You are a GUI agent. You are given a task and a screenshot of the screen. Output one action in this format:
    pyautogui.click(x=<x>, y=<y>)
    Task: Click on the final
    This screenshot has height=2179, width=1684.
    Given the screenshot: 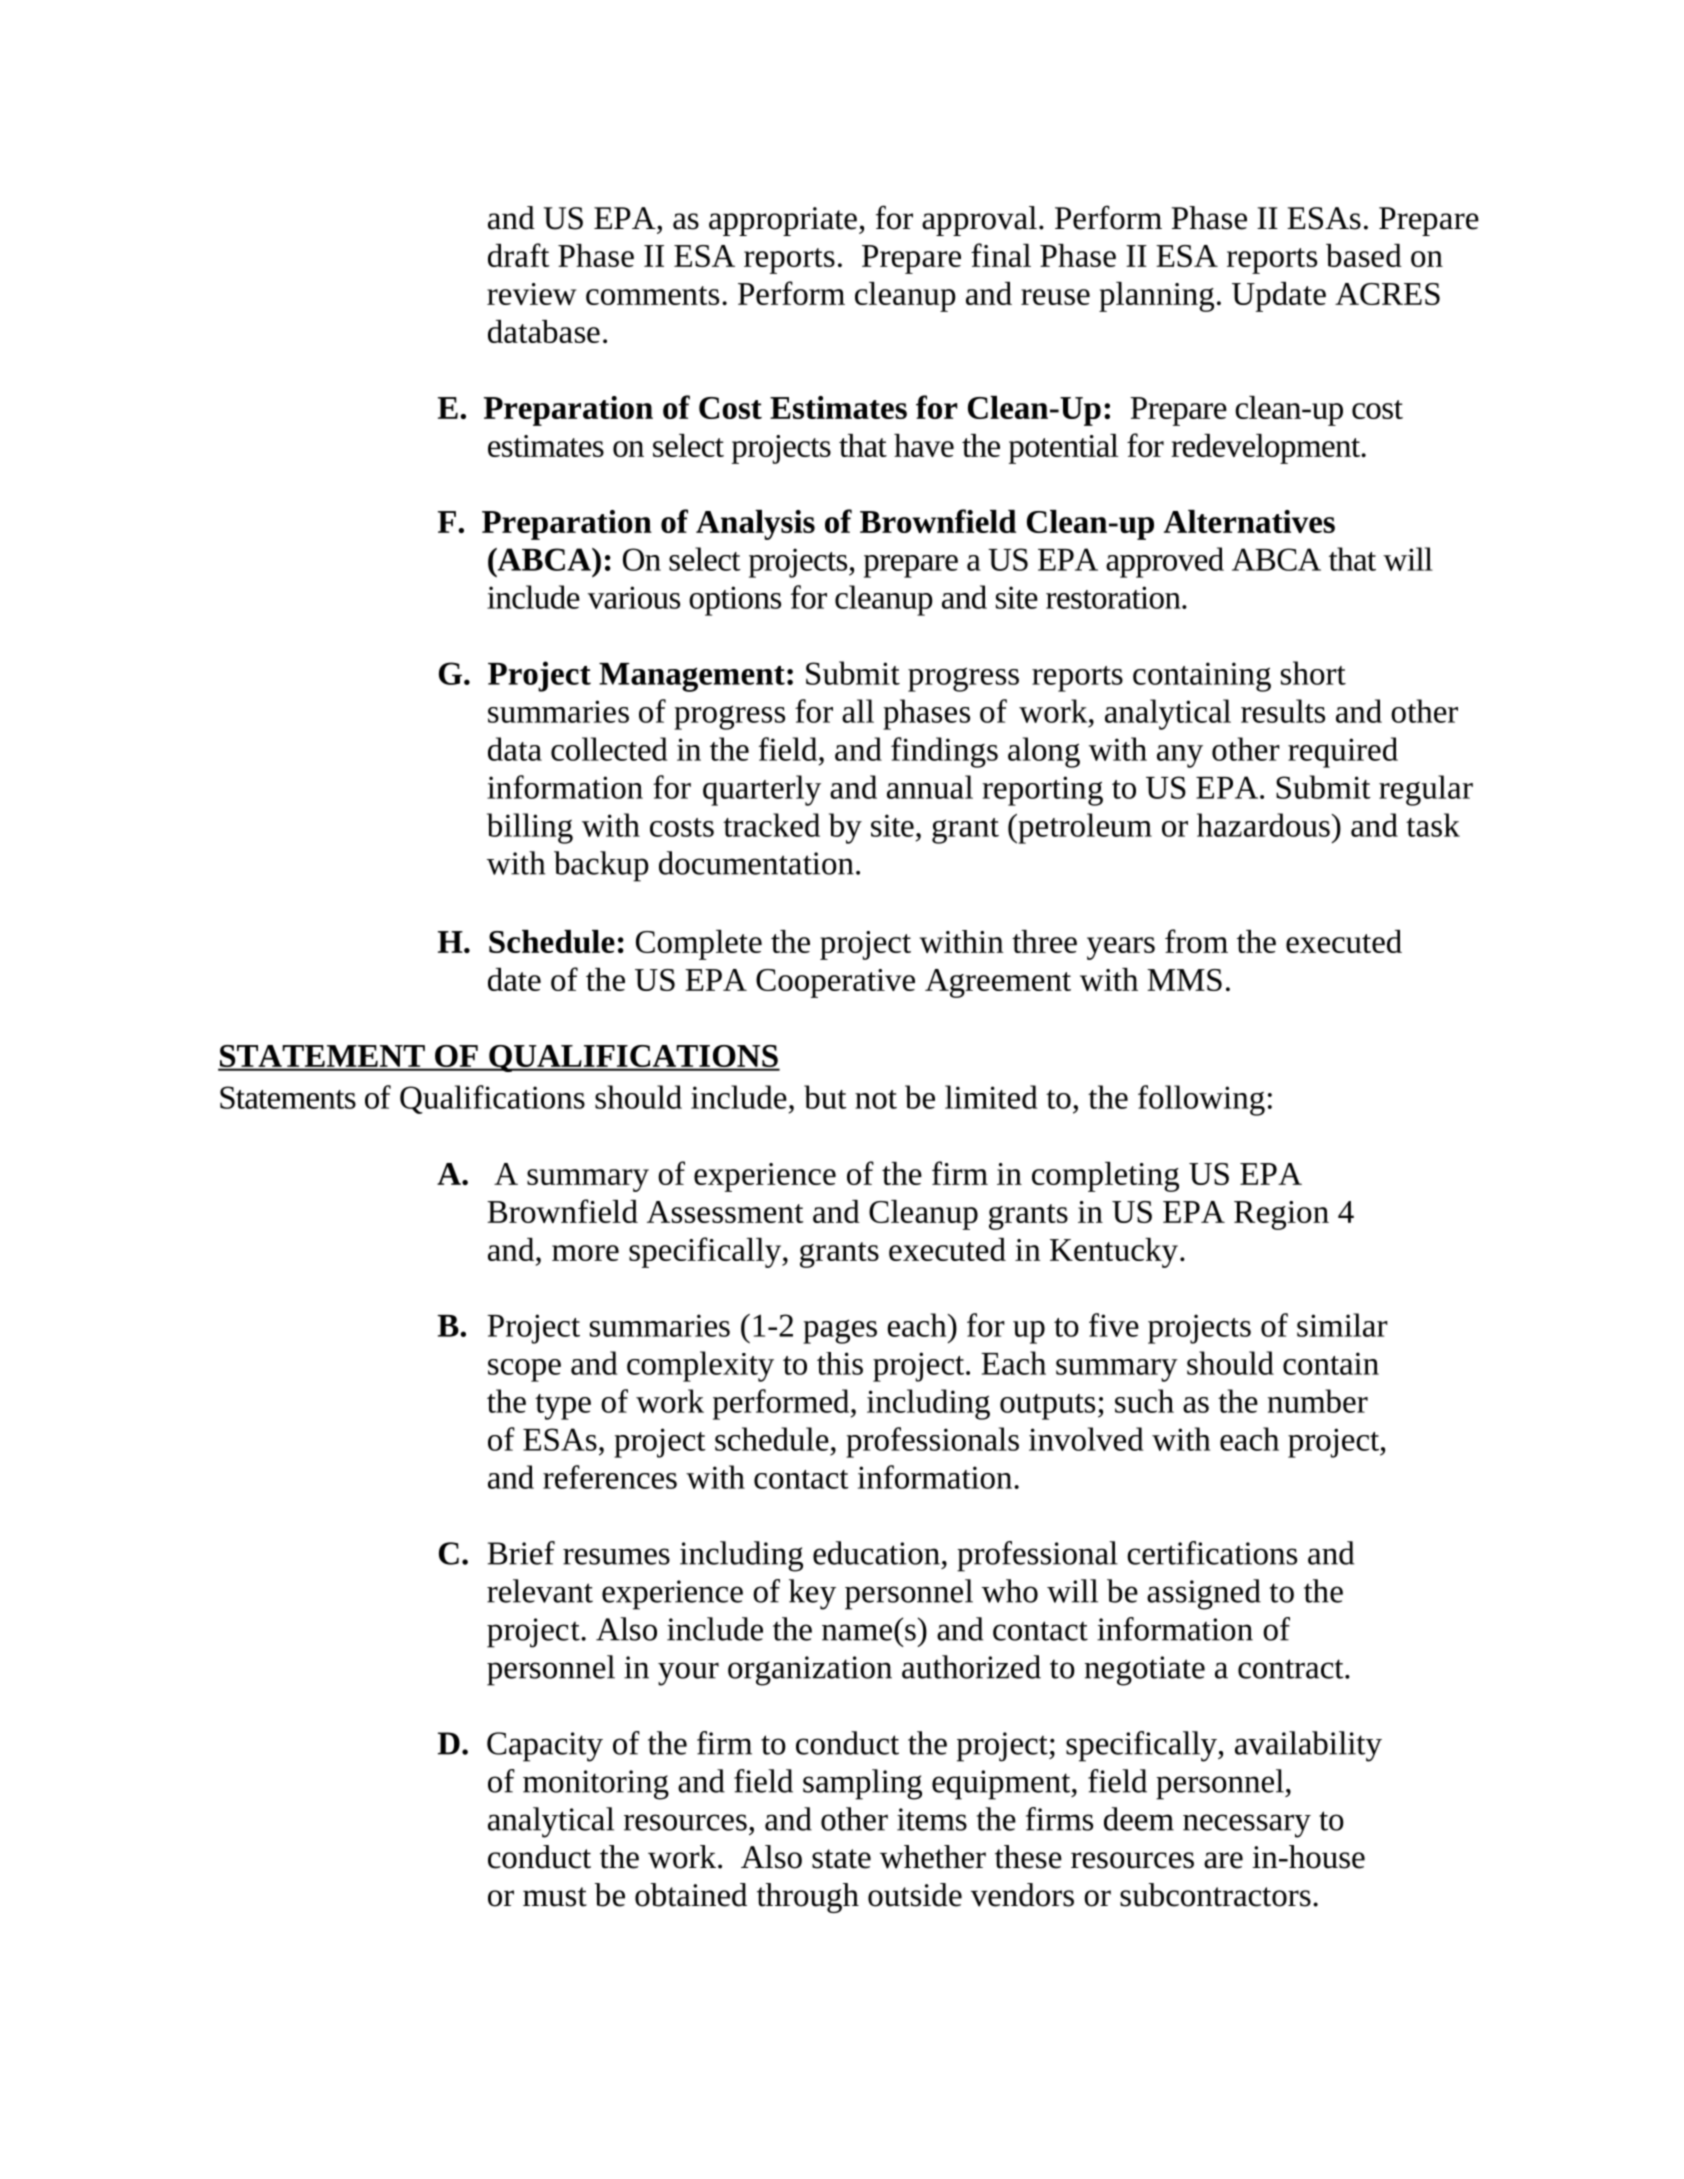 What is the action you would take?
    pyautogui.click(x=1001, y=255)
